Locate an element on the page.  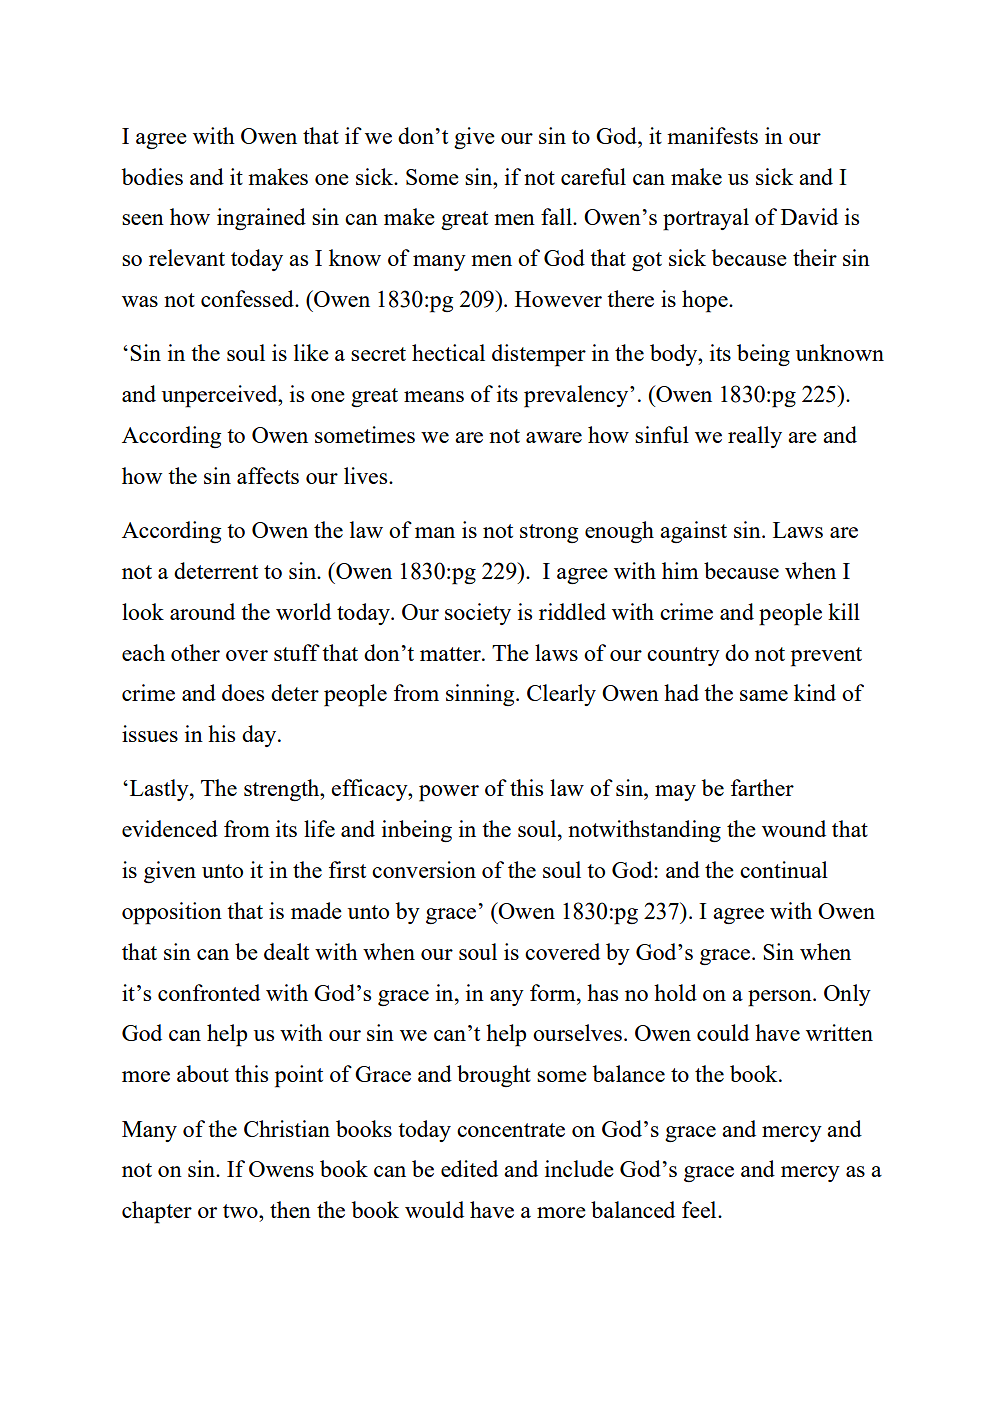
bodies is located at coordinates (152, 176).
